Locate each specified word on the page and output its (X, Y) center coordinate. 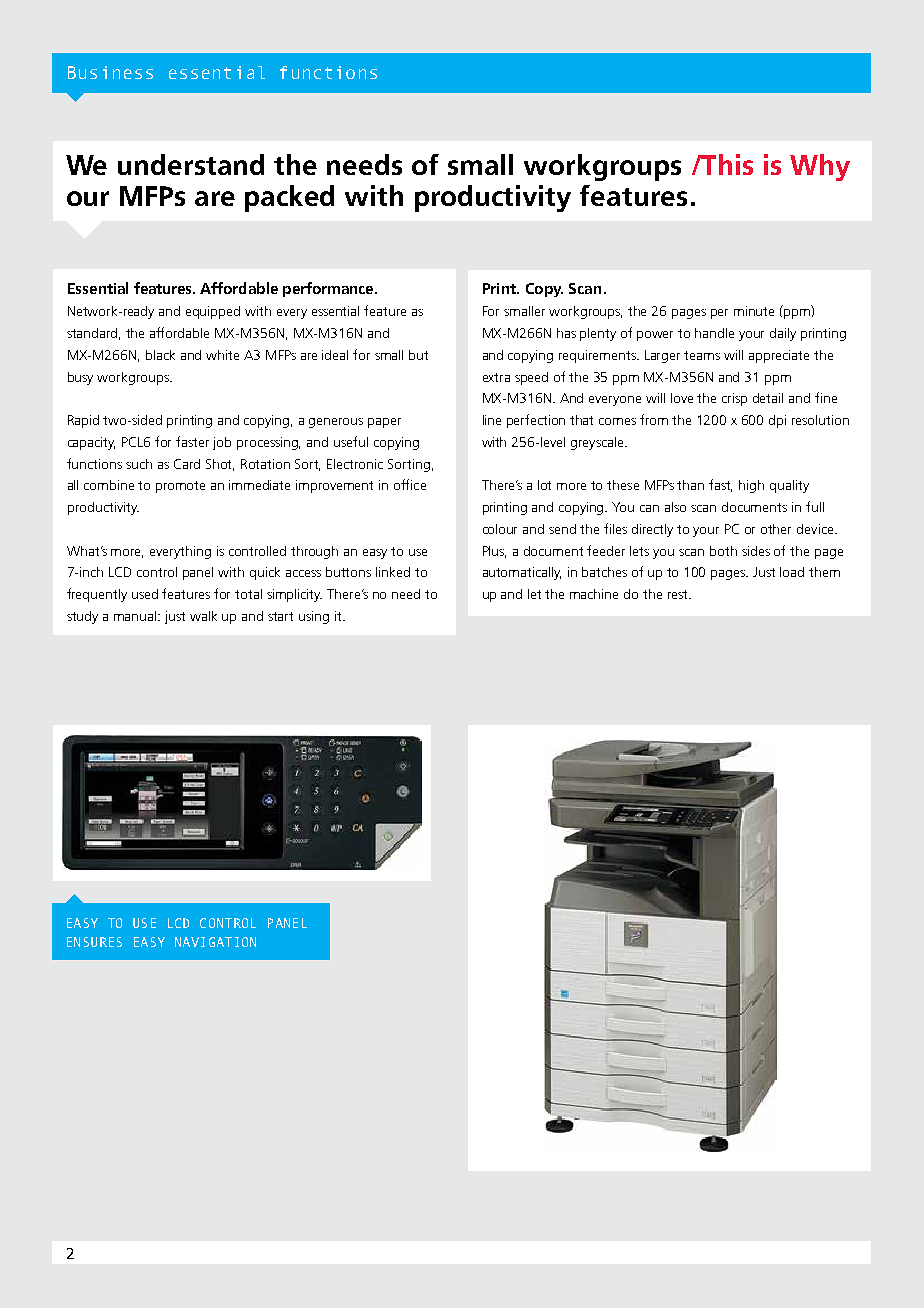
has (566, 333)
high (751, 486)
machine (594, 594)
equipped (213, 312)
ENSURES (94, 942)
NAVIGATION (215, 942)
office (410, 484)
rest (679, 594)
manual (136, 616)
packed (289, 198)
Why (820, 167)
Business (110, 72)
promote (180, 487)
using (314, 617)
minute (754, 311)
